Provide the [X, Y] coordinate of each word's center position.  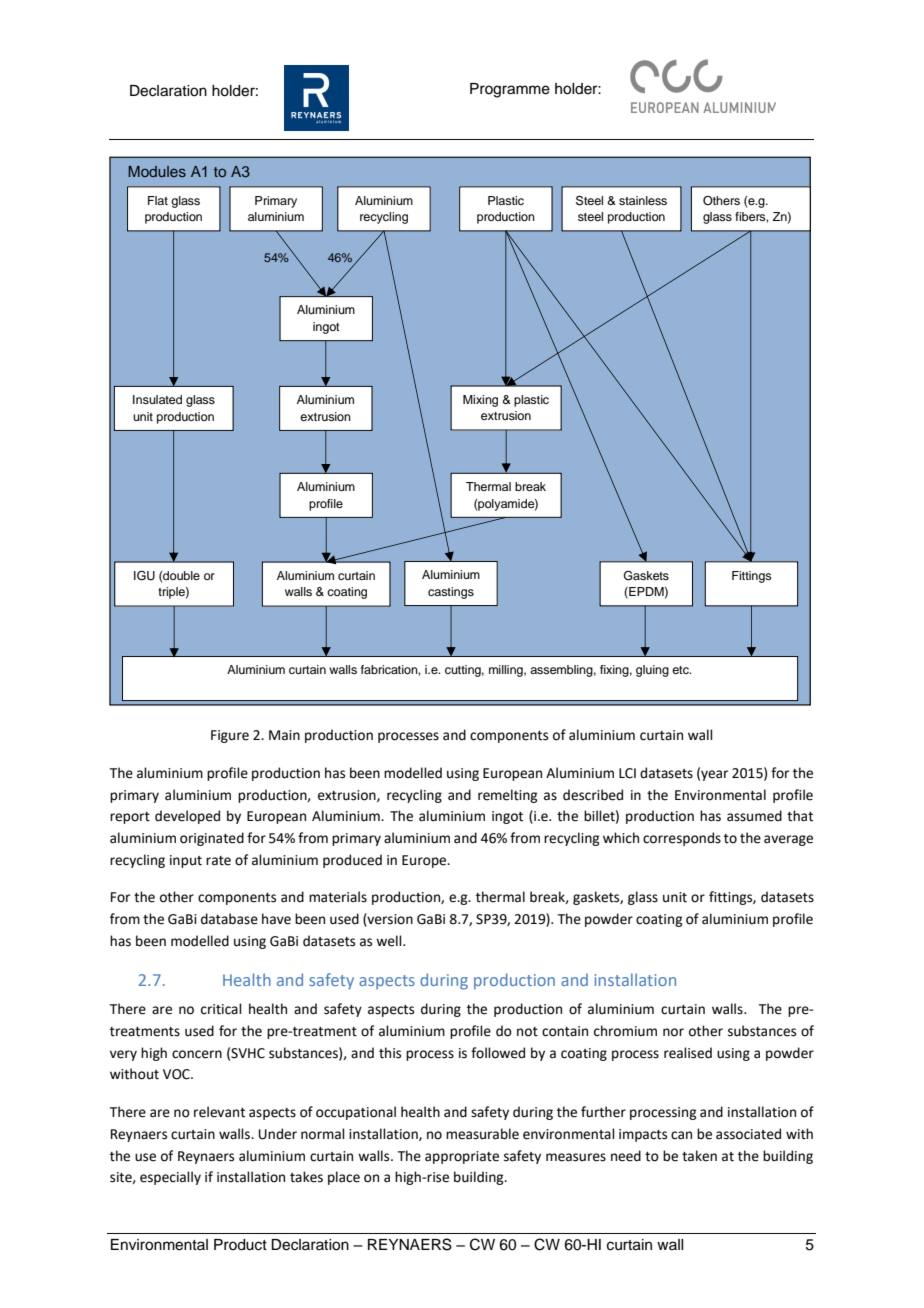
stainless [643, 200]
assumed [754, 816]
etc [681, 670]
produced [352, 861]
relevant [219, 1112]
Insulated [157, 399]
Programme [510, 90]
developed [187, 817]
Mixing [480, 401]
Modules [157, 171]
